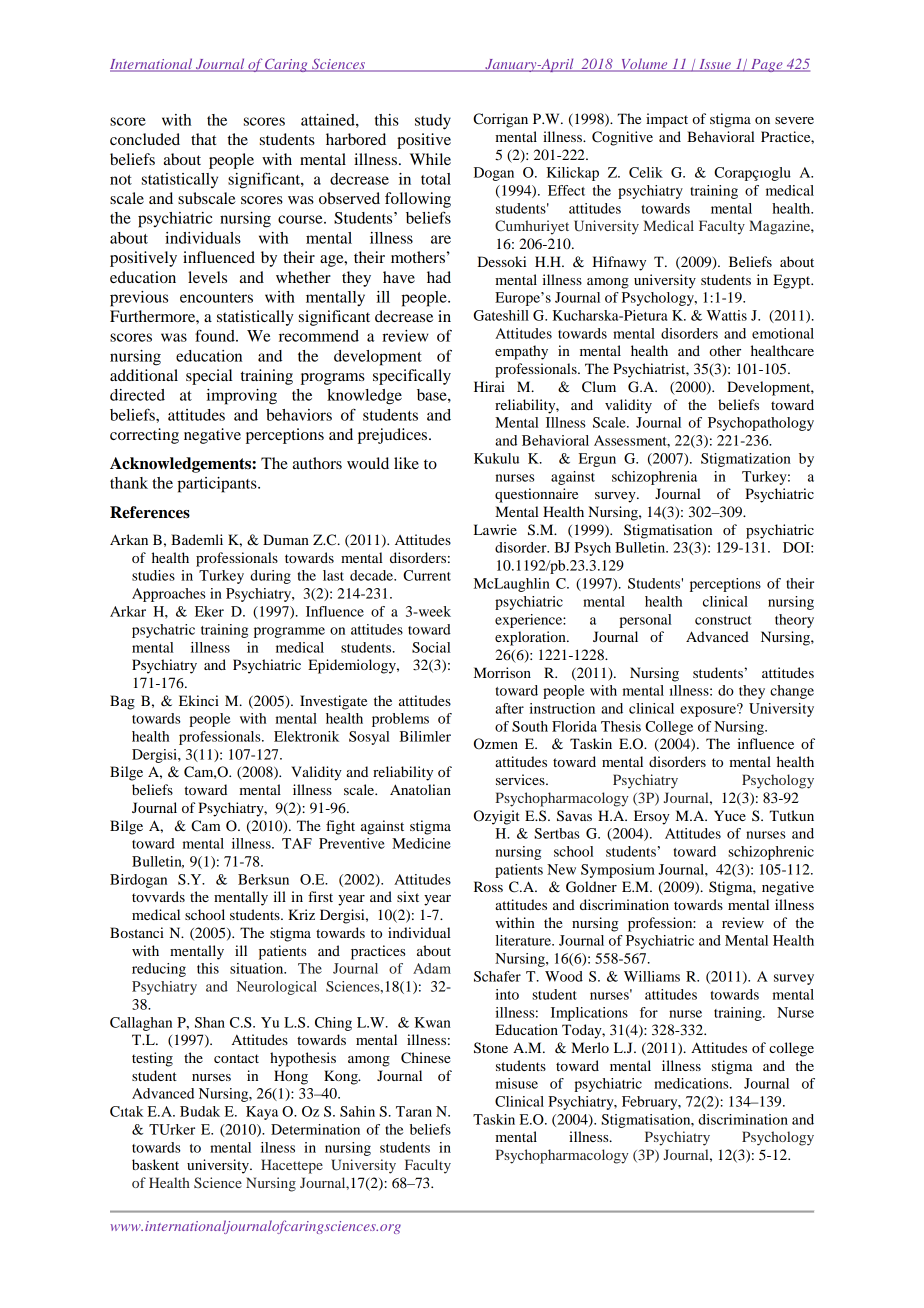 The width and height of the document is (924, 1308). What do you see at coordinates (203, 139) in the document?
I see `that` at bounding box center [203, 139].
